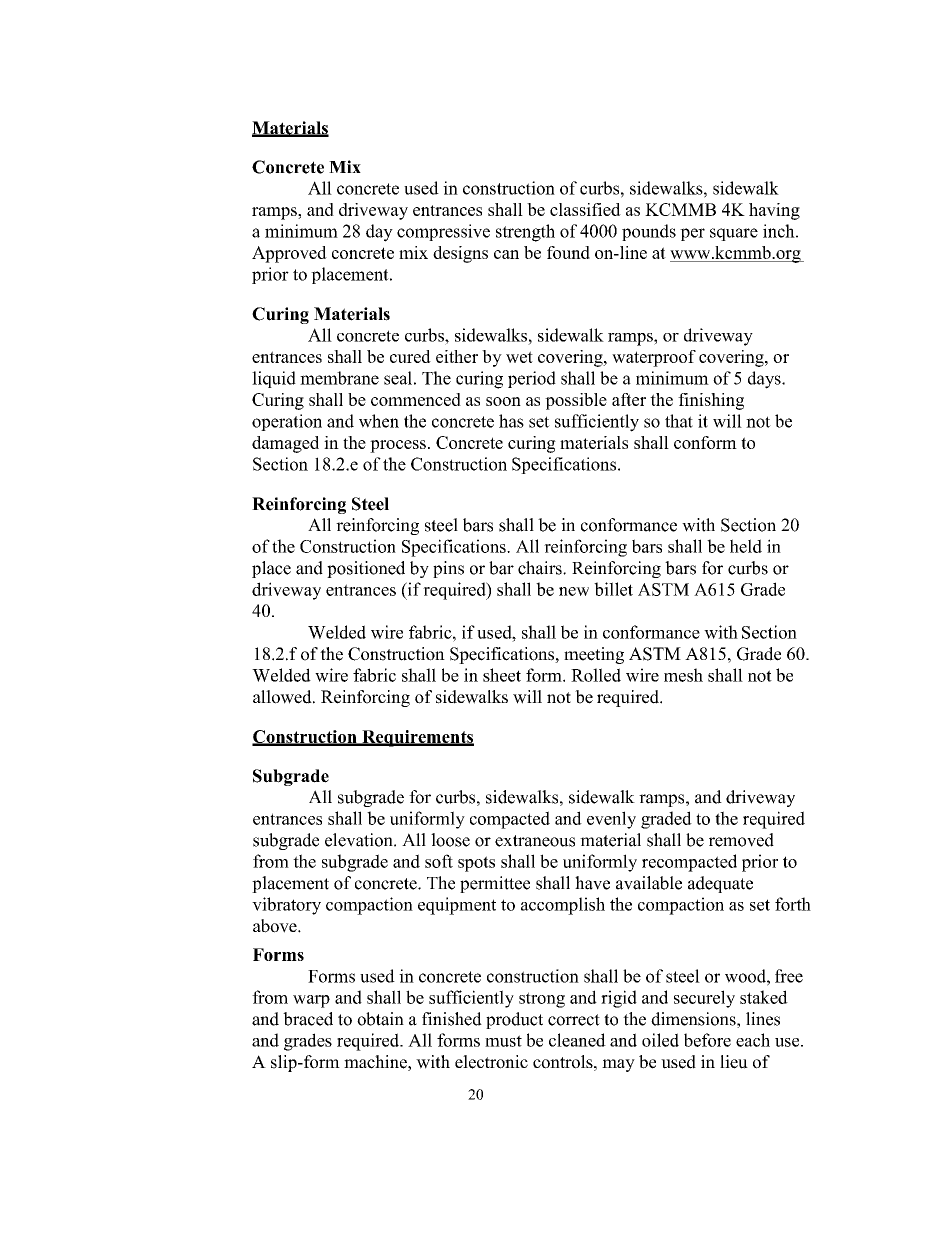 The width and height of the document is (952, 1233). What do you see at coordinates (503, 1041) in the document?
I see `must` at bounding box center [503, 1041].
